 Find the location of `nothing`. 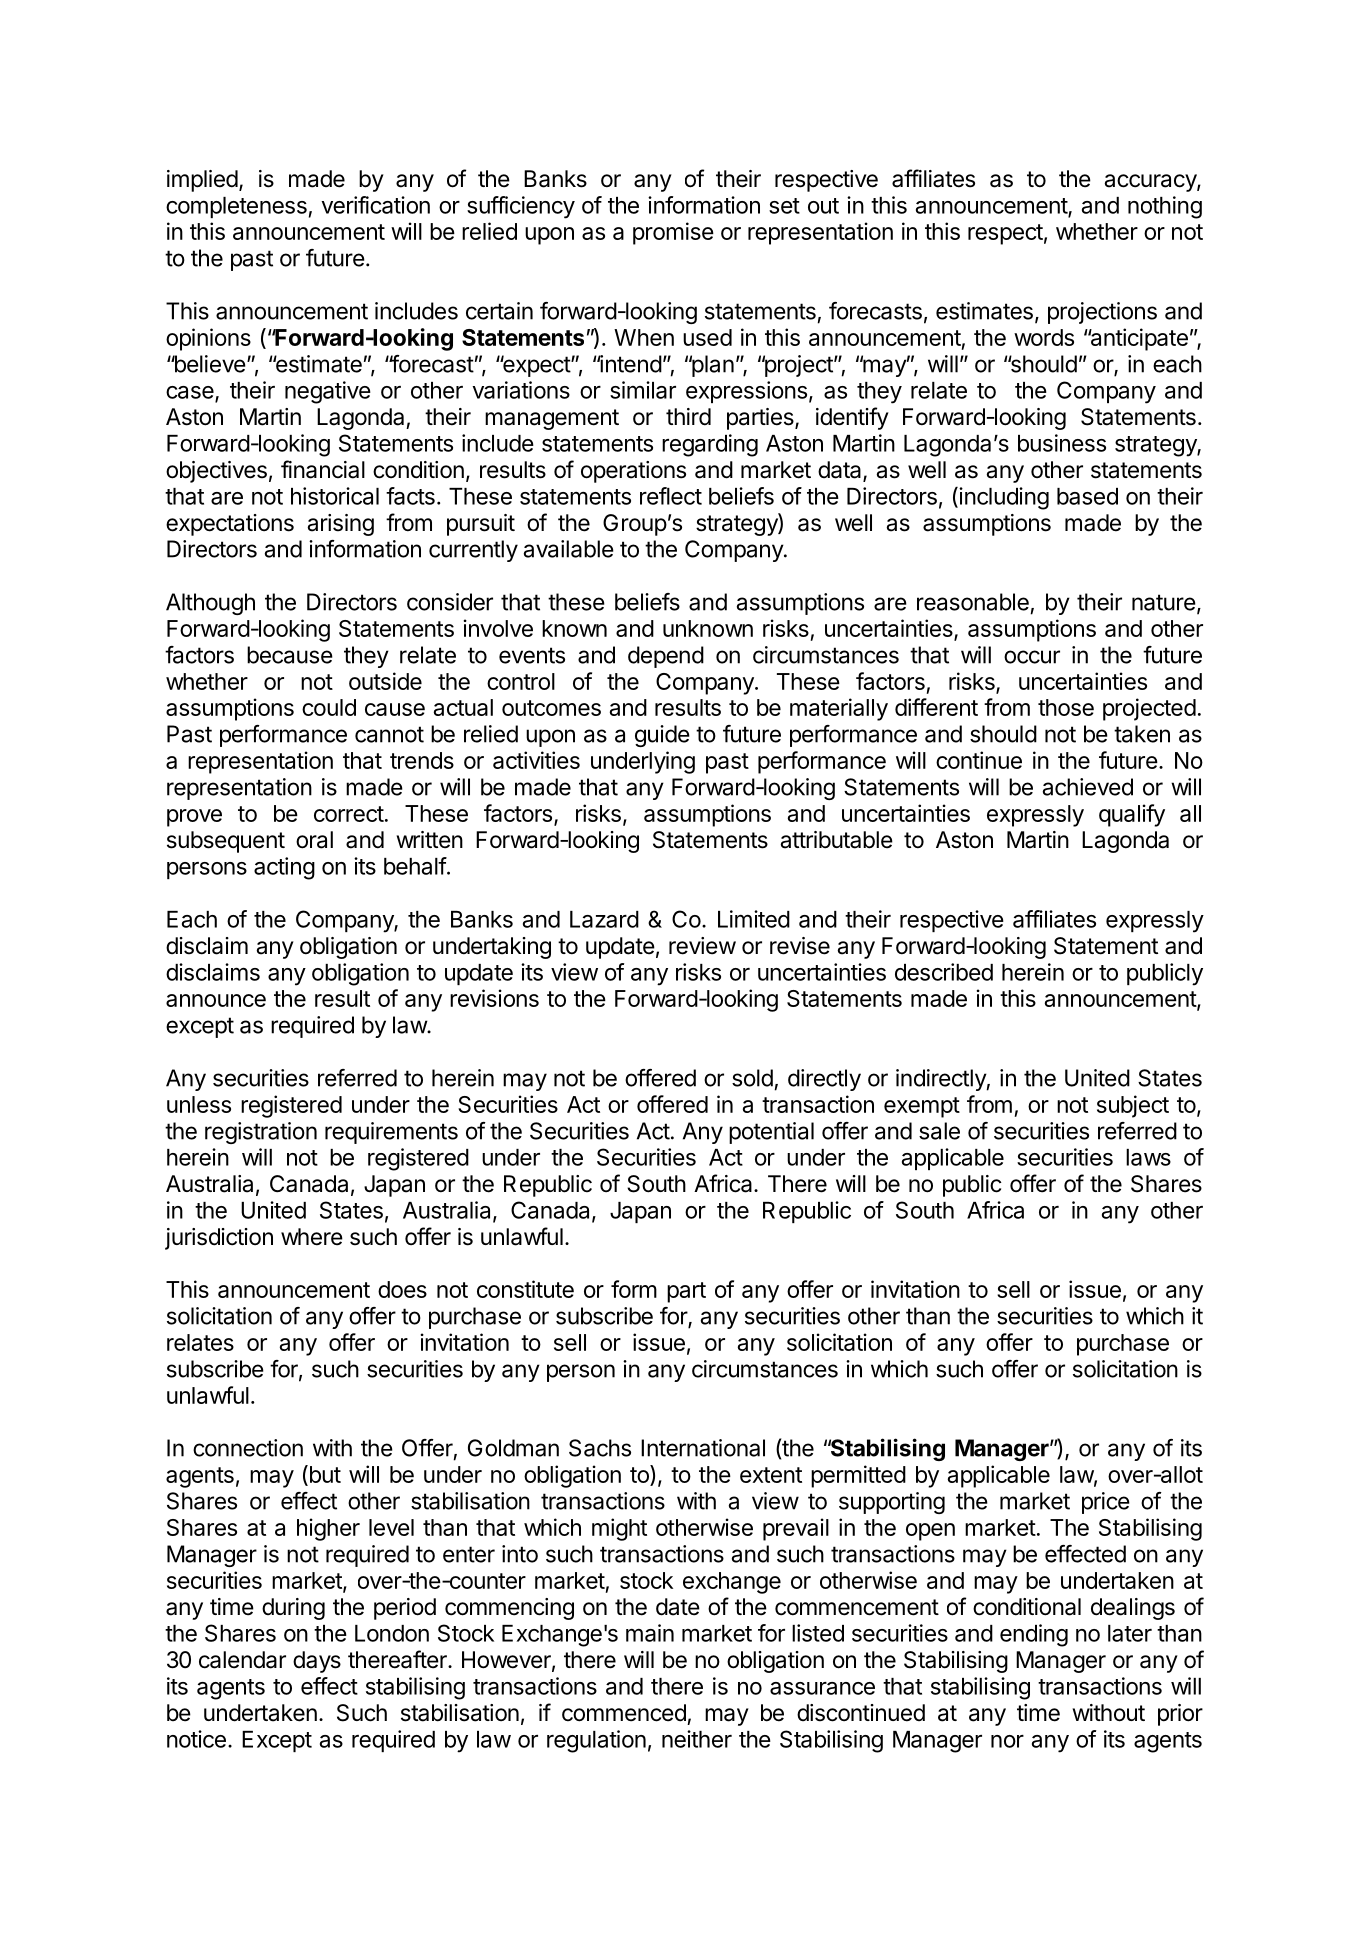

nothing is located at coordinates (1165, 207).
